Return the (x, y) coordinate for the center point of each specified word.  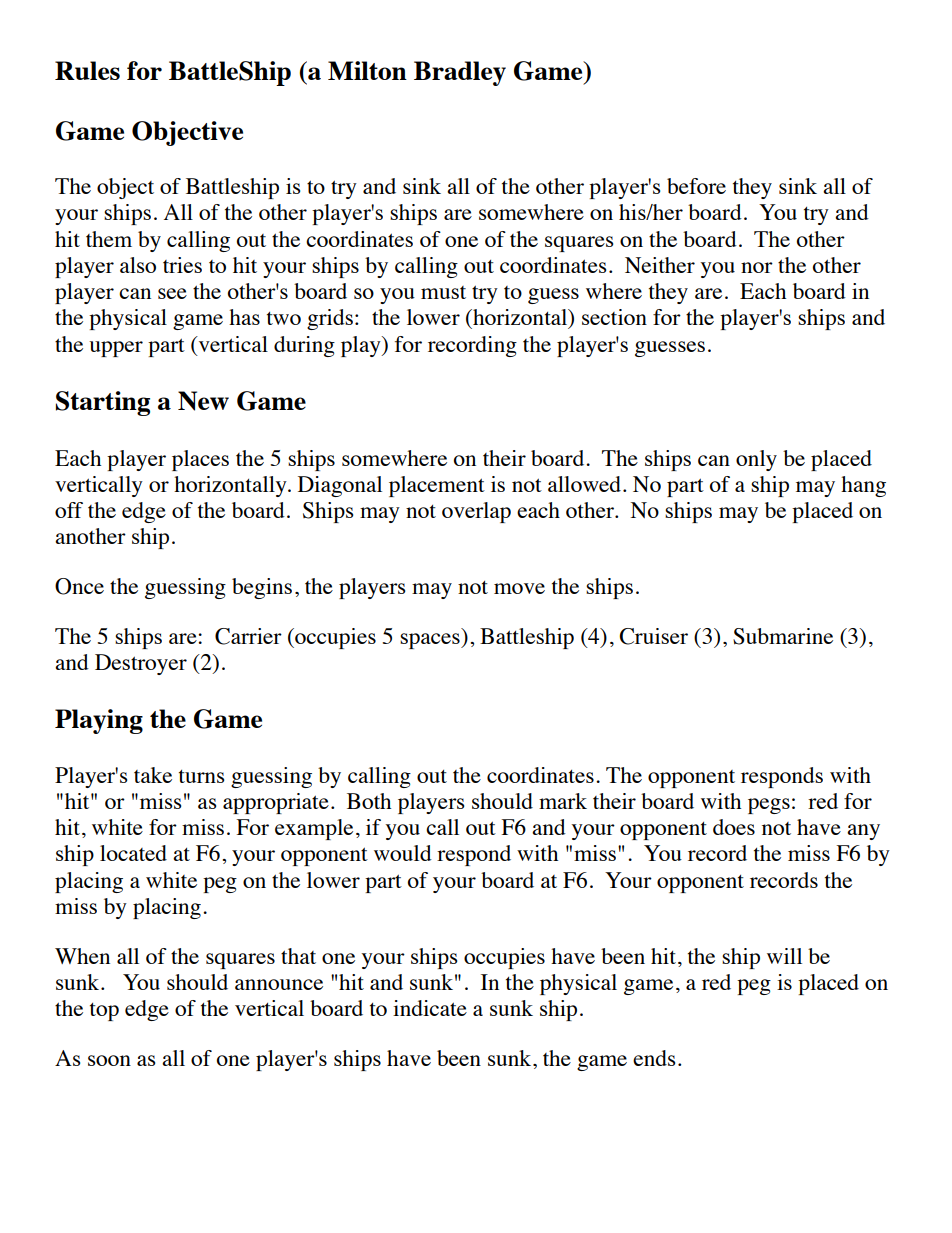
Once (79, 586)
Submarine (783, 636)
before (696, 186)
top (104, 1012)
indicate (430, 1008)
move (519, 588)
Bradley (460, 73)
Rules (87, 70)
